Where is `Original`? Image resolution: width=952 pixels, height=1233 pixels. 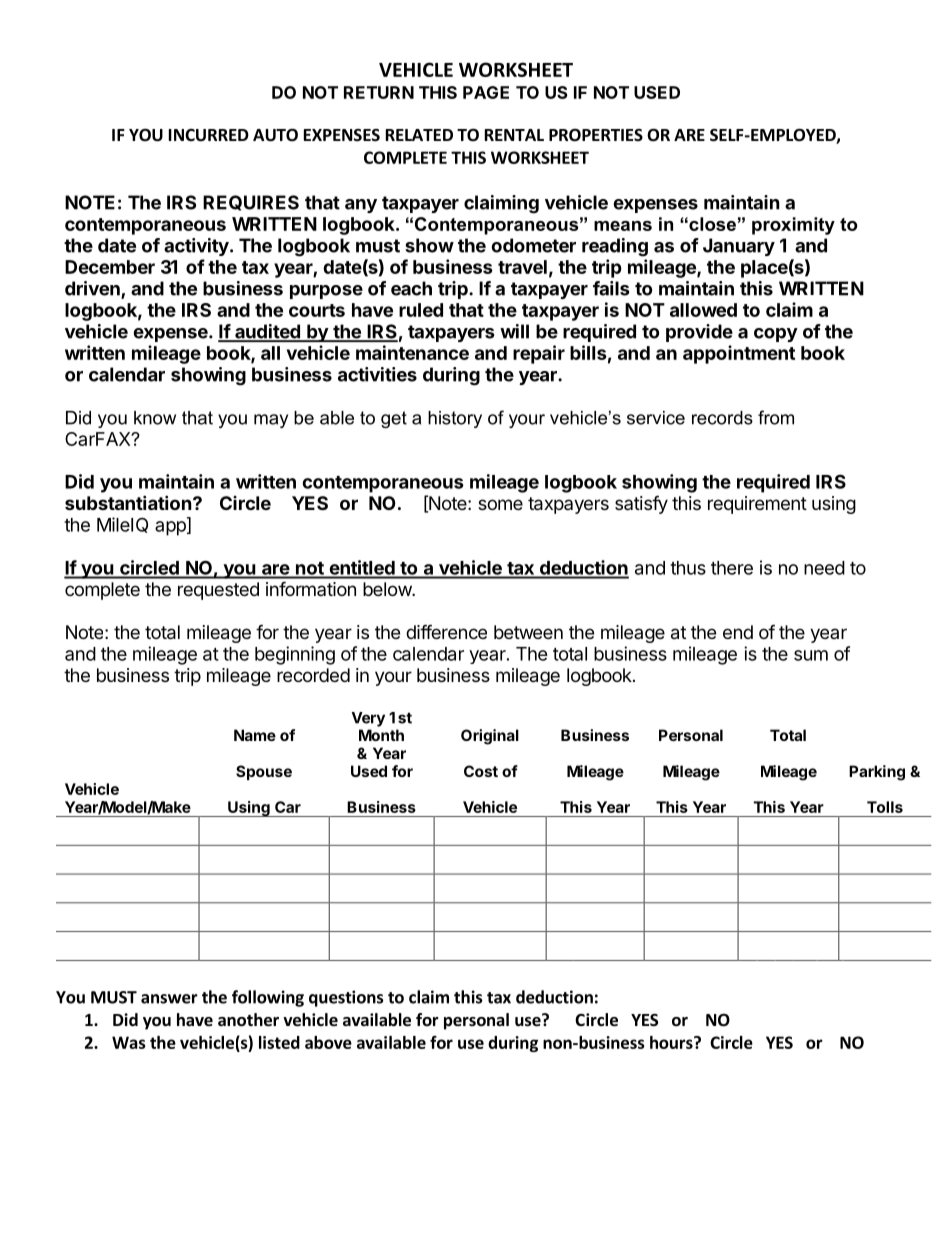 Original is located at coordinates (490, 737).
